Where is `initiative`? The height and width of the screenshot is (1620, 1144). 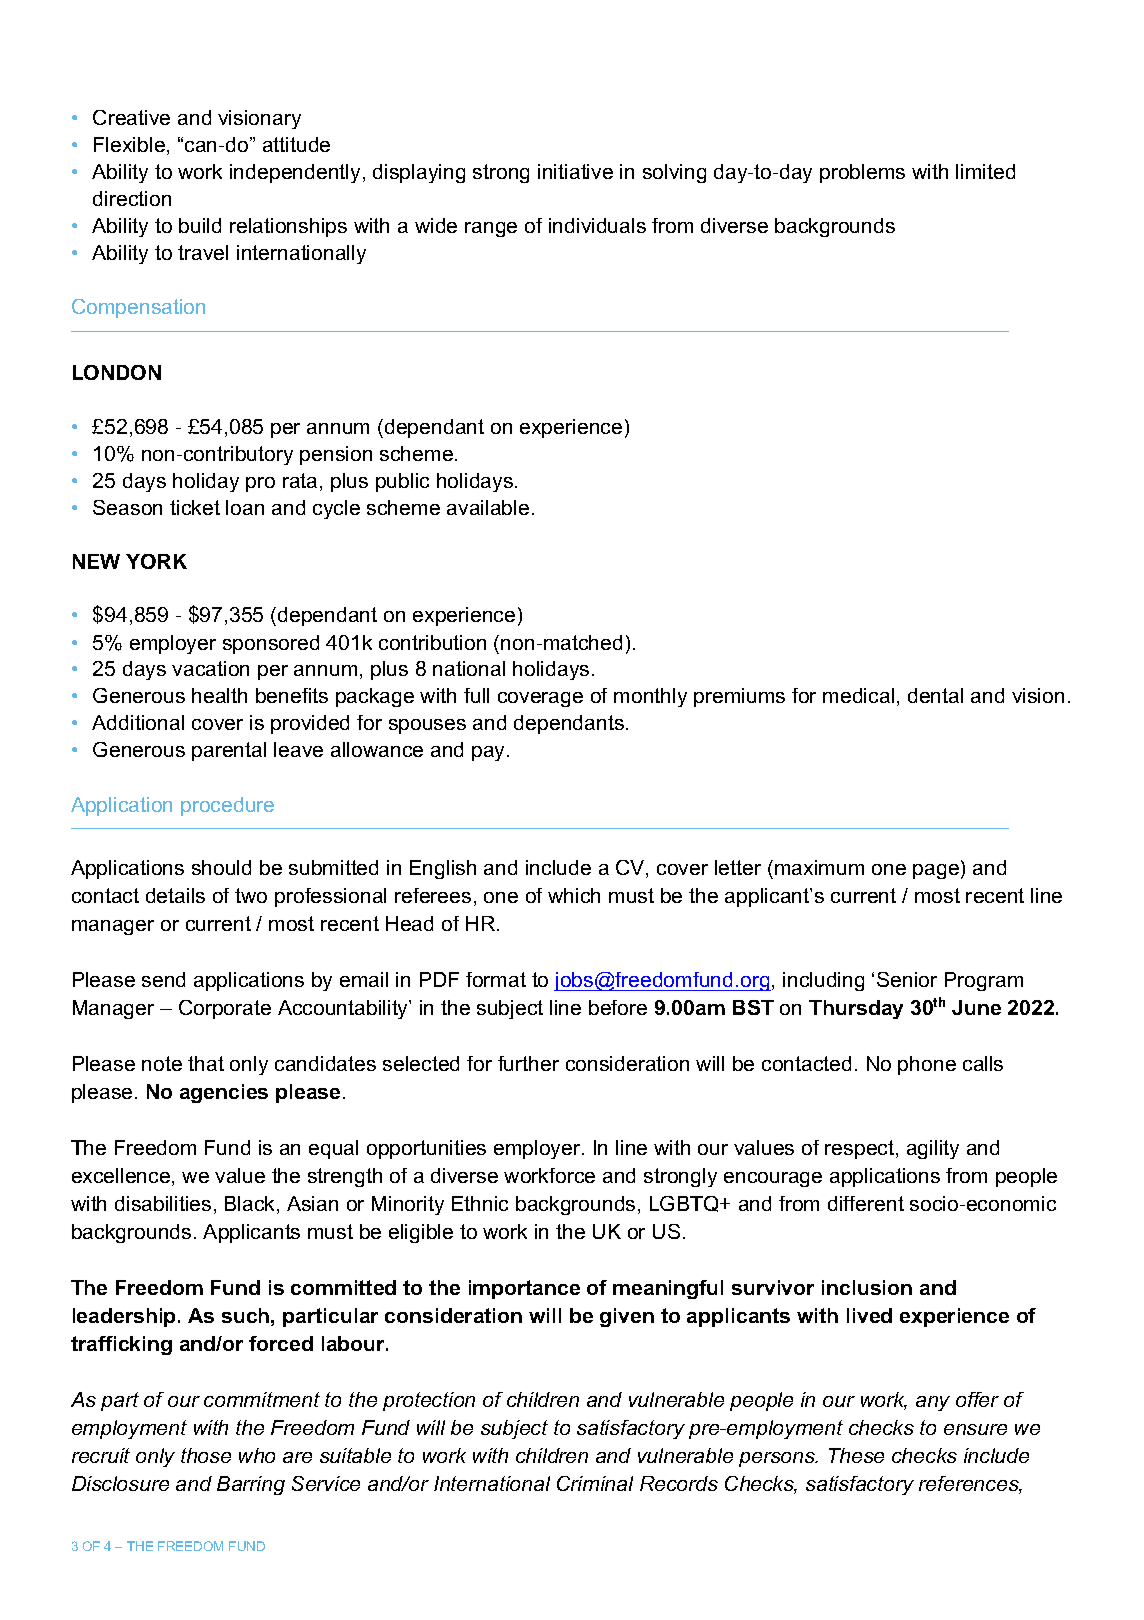
initiative is located at coordinates (575, 171).
